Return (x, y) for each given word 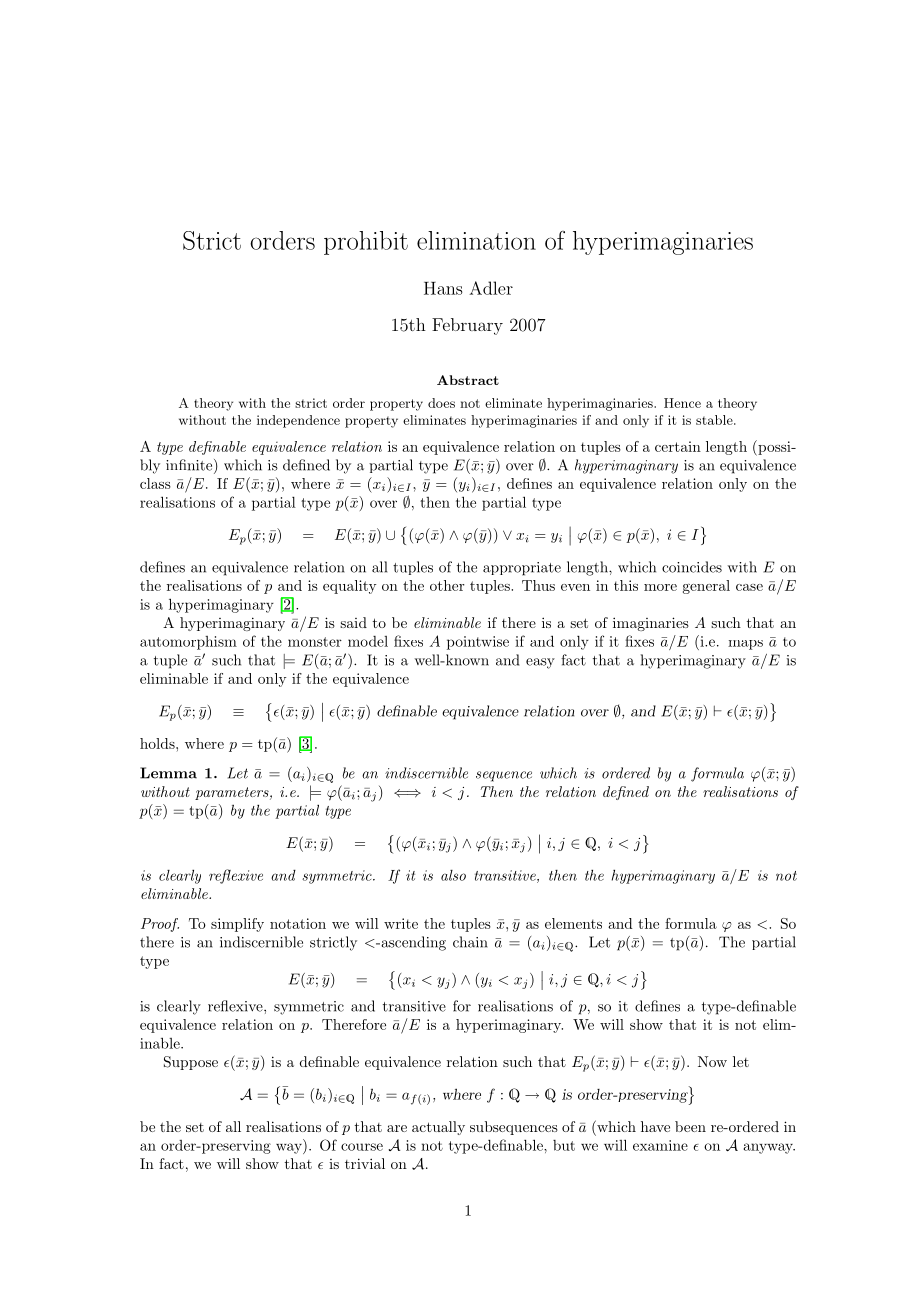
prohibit (366, 243)
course (362, 1147)
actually (438, 1128)
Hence (682, 403)
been (690, 1126)
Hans (443, 288)
